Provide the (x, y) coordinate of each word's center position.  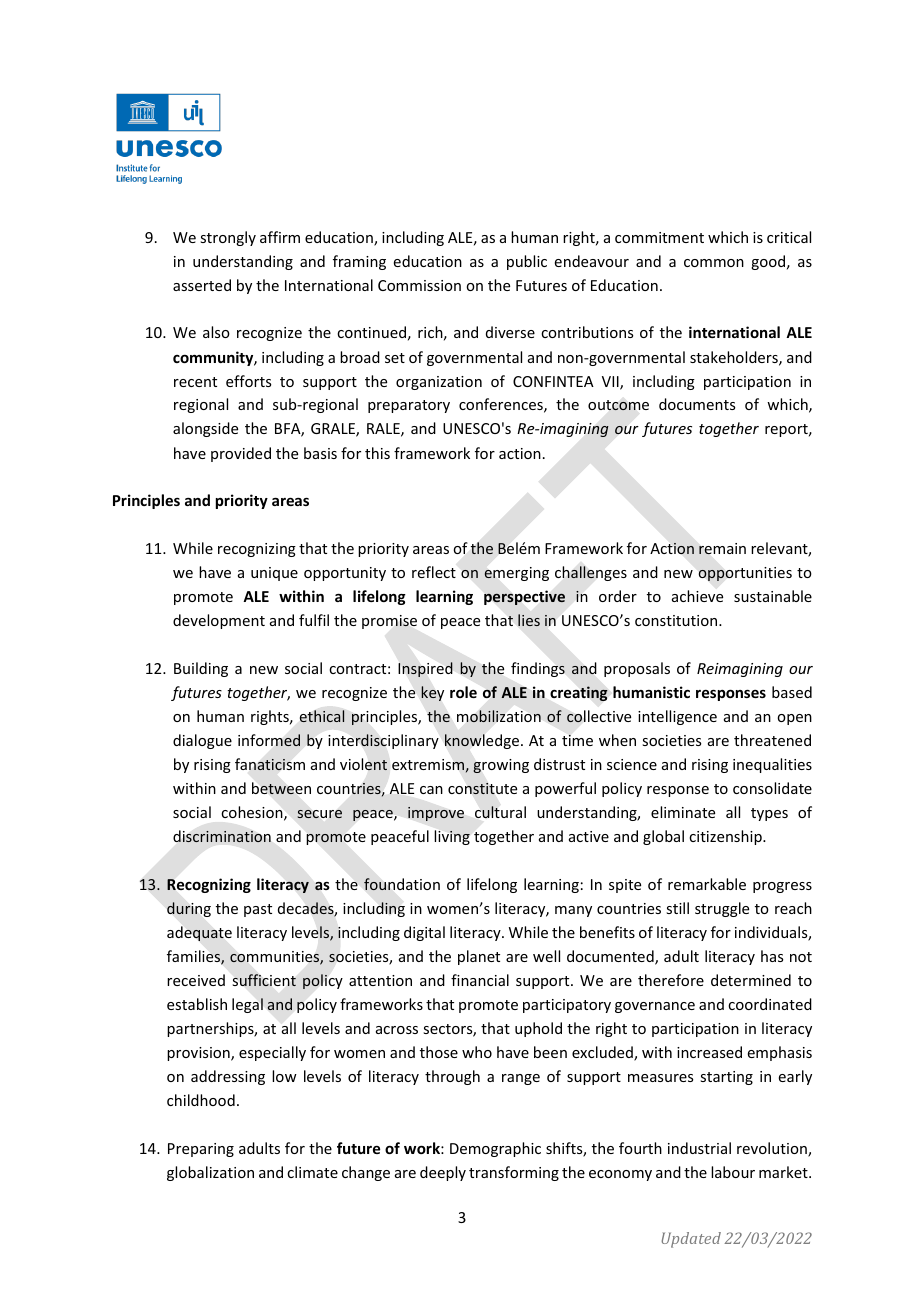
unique (274, 574)
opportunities (745, 574)
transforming (514, 1173)
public (527, 262)
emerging (516, 574)
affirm (280, 237)
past (258, 910)
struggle (722, 909)
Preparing (201, 1150)
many (573, 911)
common (714, 263)
